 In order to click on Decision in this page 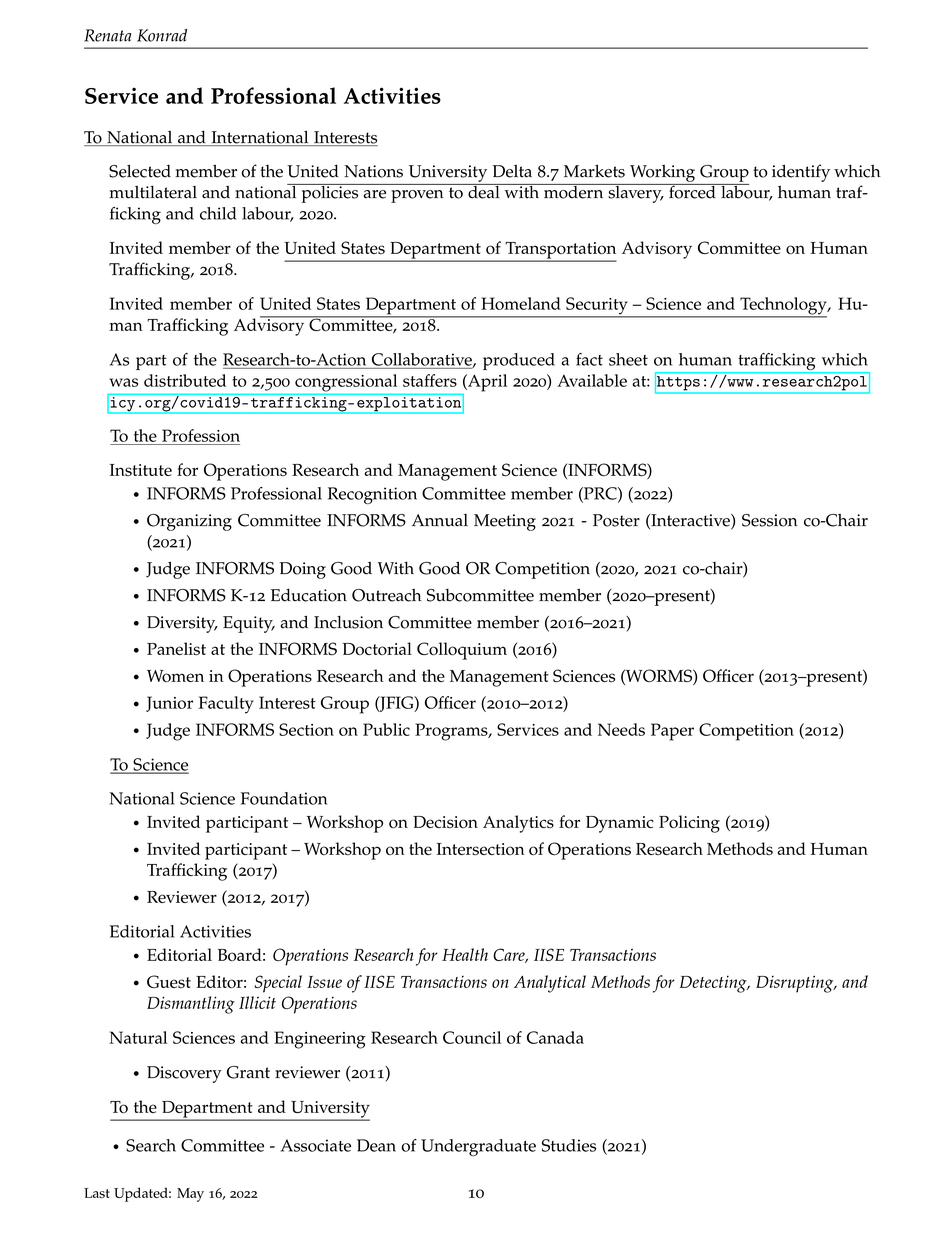, I will do `click(445, 822)`.
